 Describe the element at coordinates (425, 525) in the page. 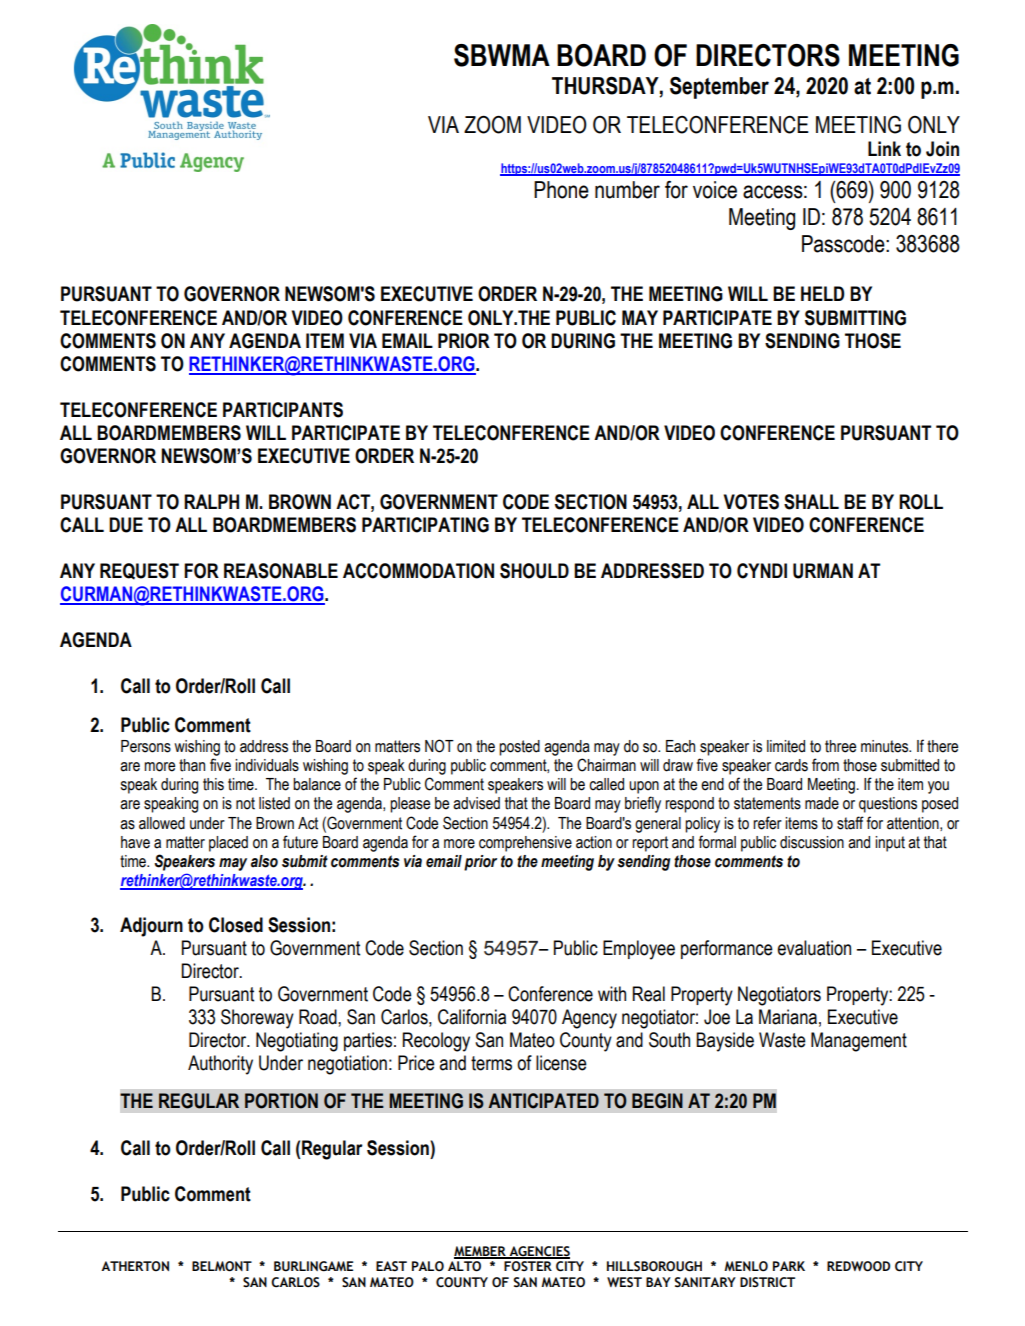

I see `PARTICIPATING` at that location.
